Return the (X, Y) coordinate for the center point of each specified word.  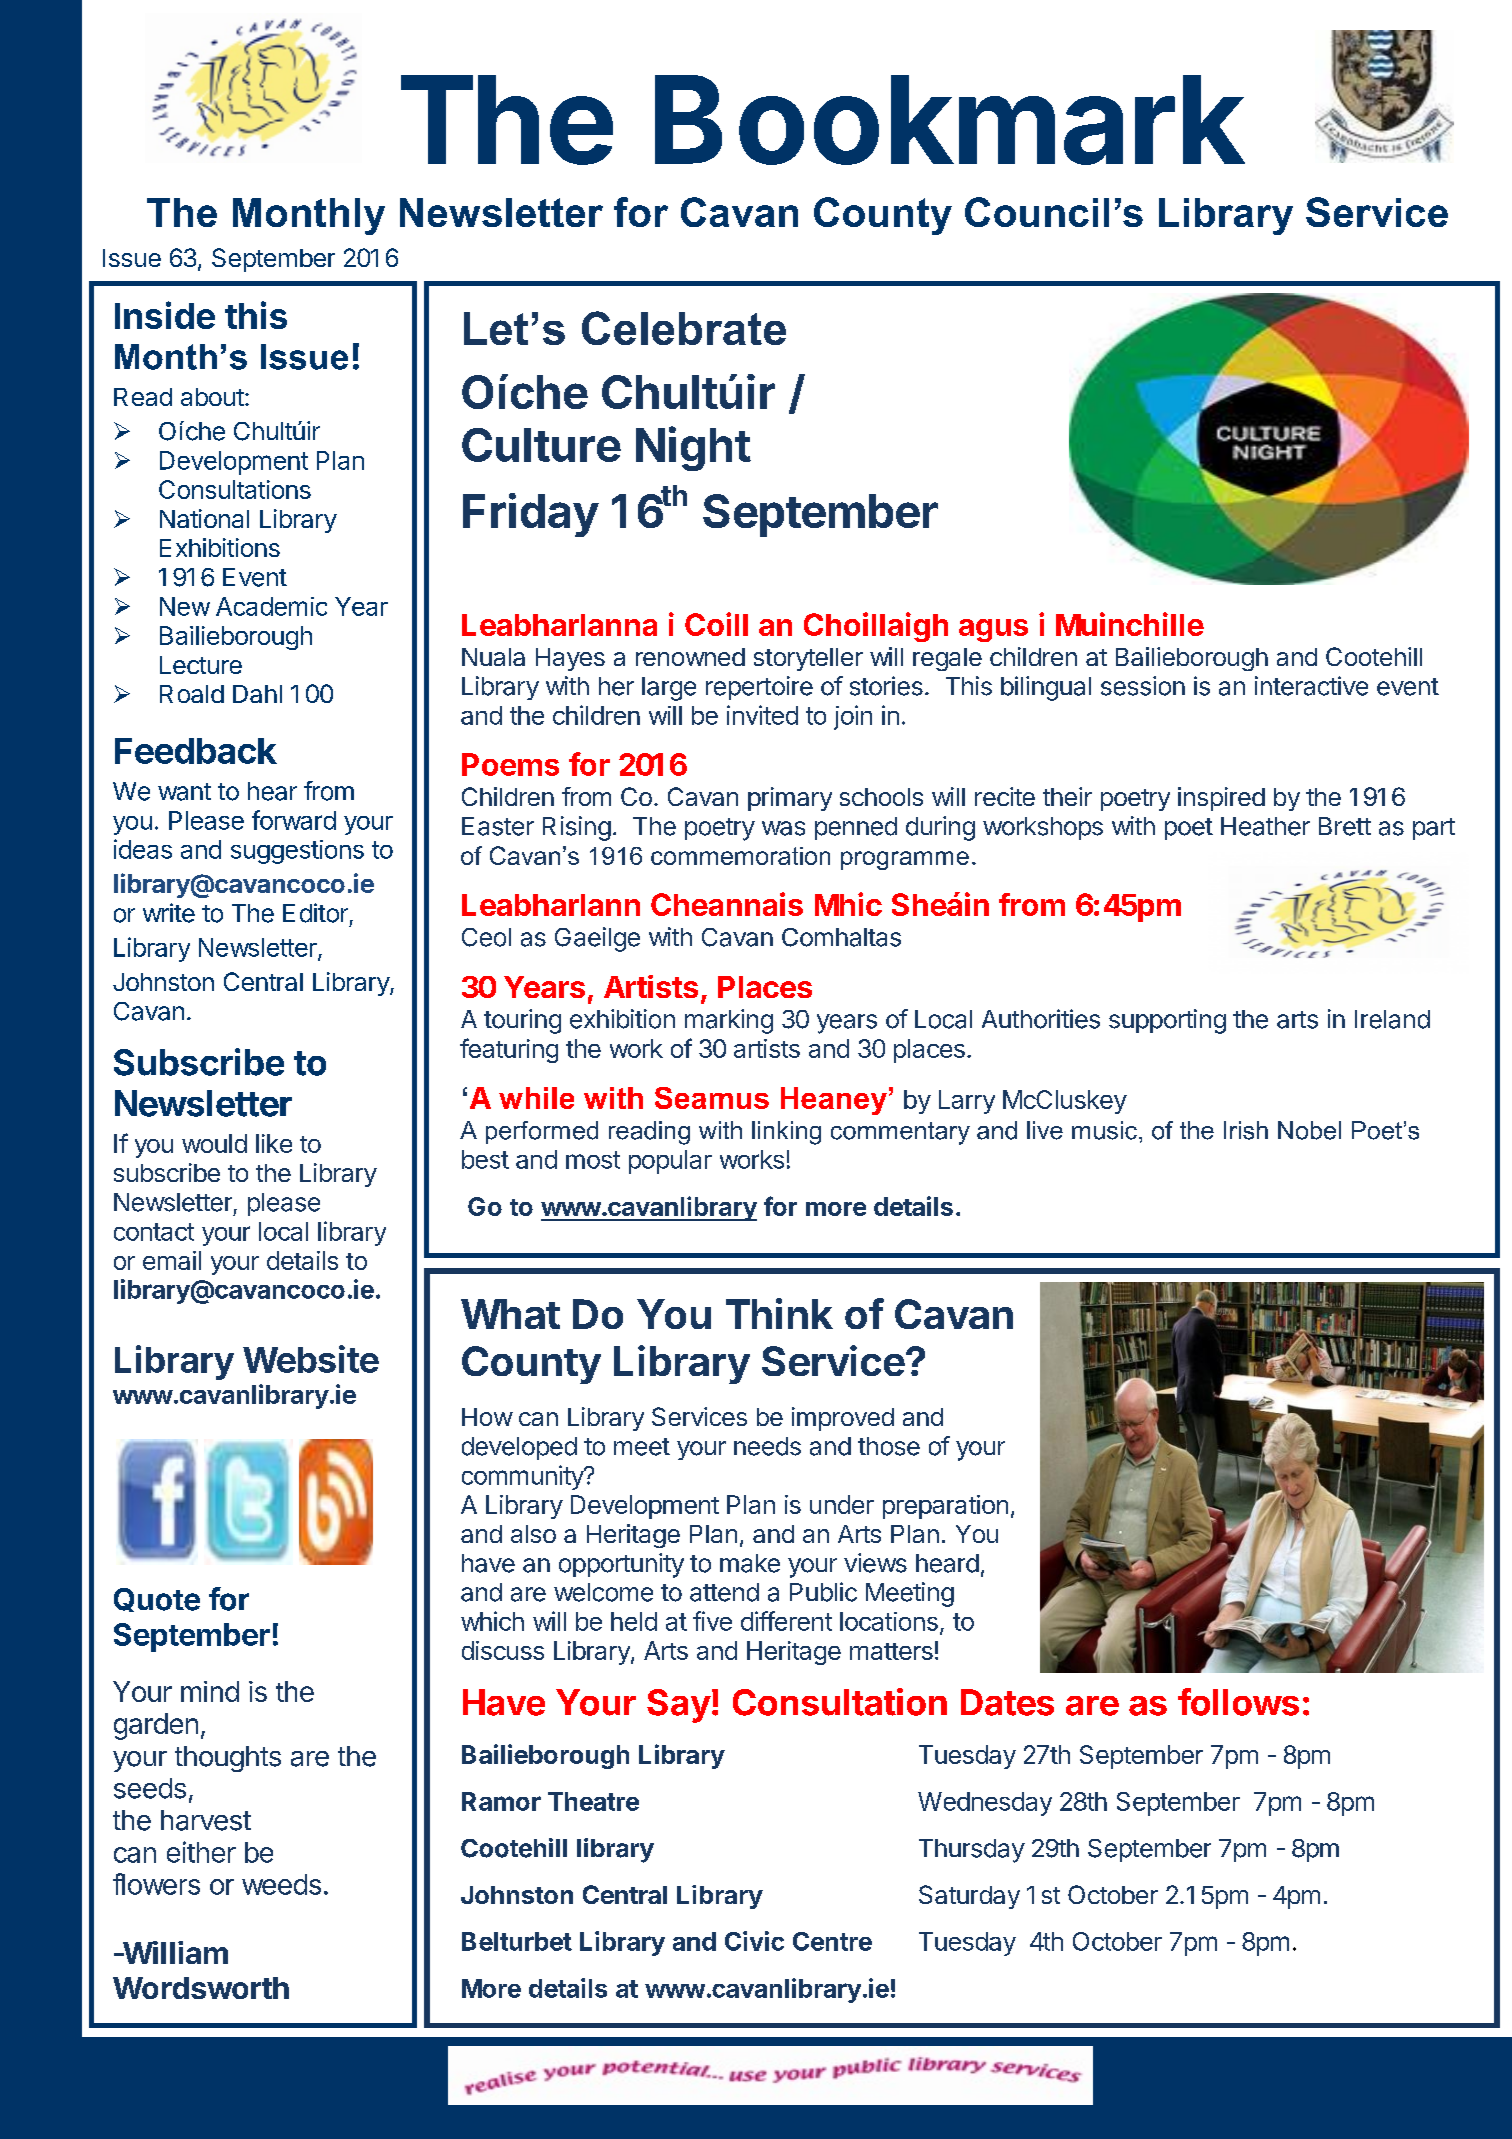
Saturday (969, 1897)
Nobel (1309, 1130)
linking (786, 1133)
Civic (754, 1941)
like (274, 1143)
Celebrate (684, 328)
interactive (1311, 686)
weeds (281, 1884)
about (212, 397)
